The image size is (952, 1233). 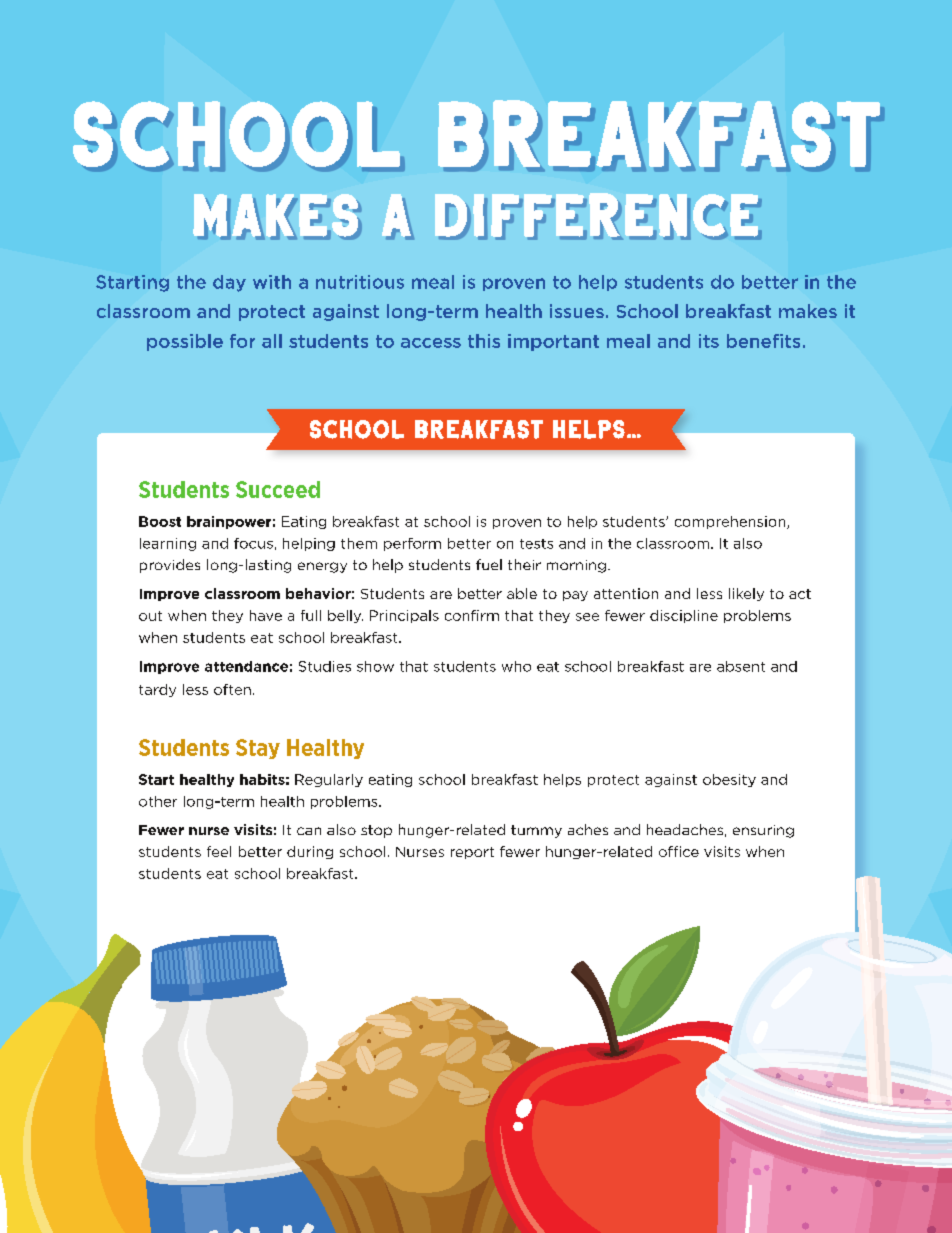 I want to click on feel, so click(x=219, y=851).
